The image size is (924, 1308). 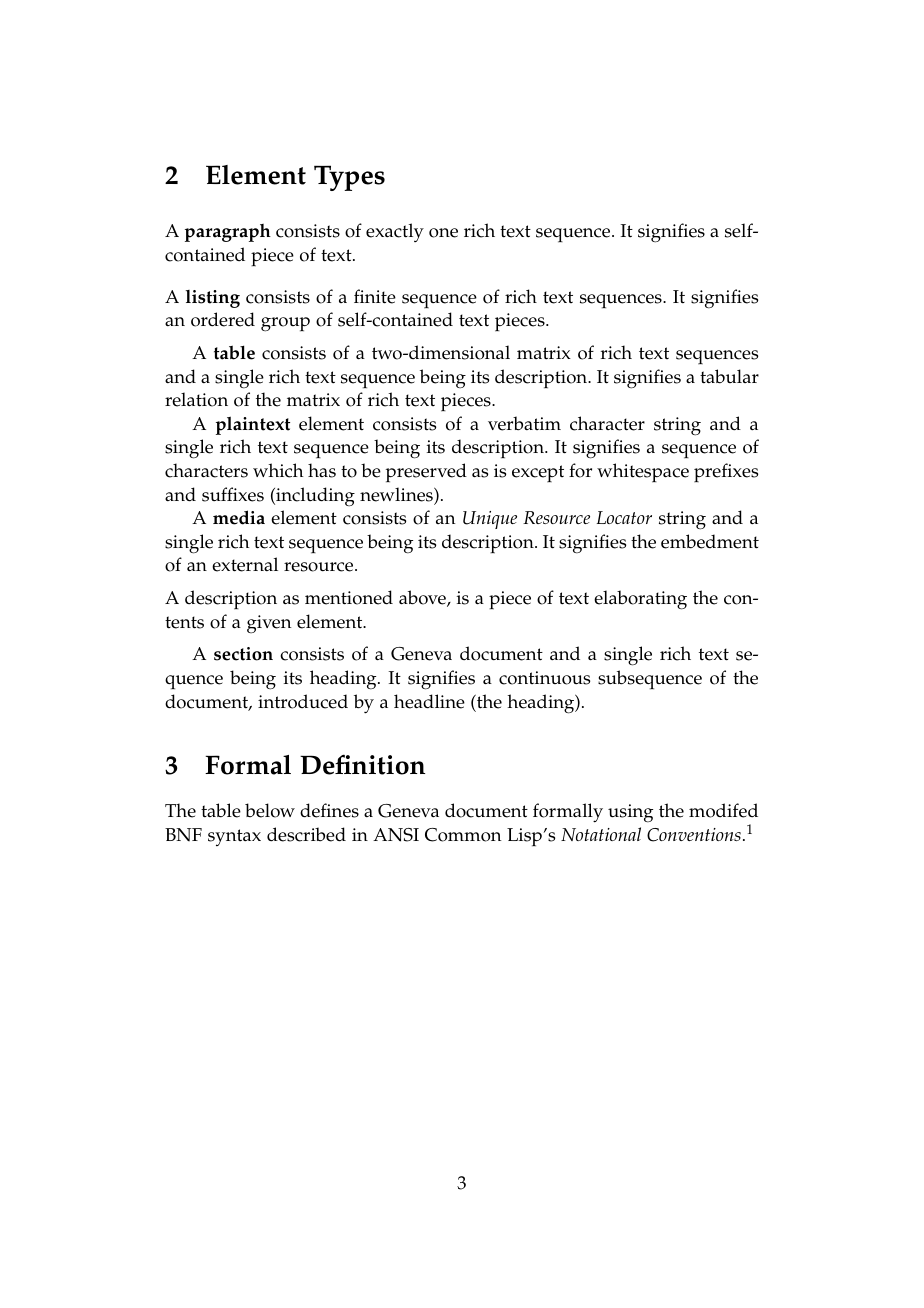 I want to click on external, so click(x=245, y=564).
